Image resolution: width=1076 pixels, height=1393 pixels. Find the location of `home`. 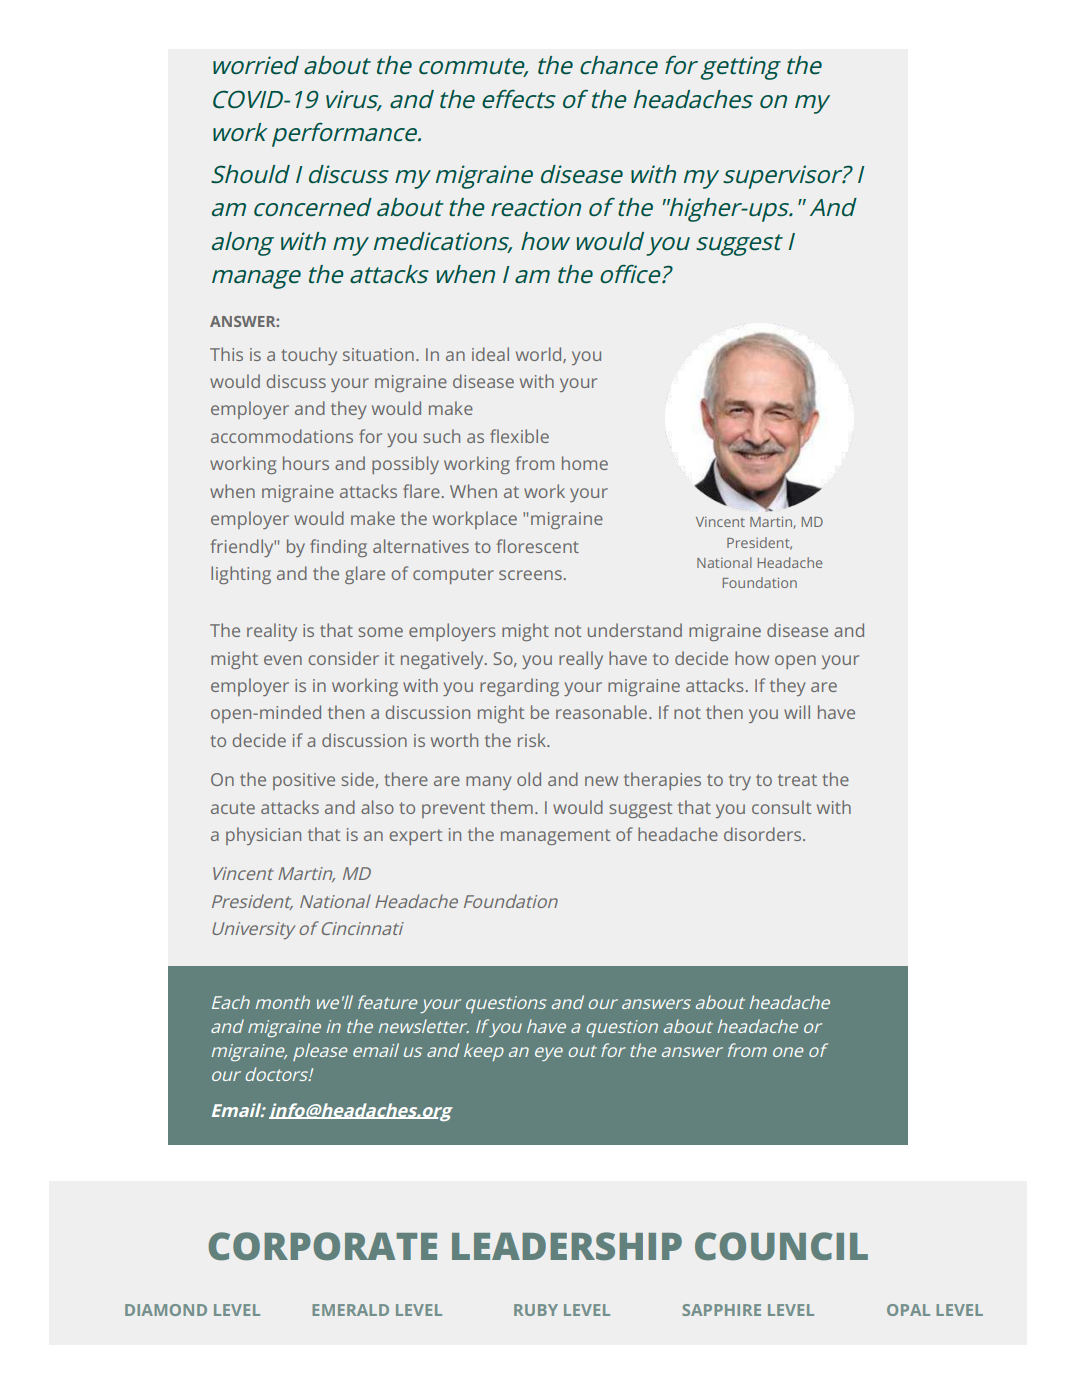

home is located at coordinates (585, 463).
